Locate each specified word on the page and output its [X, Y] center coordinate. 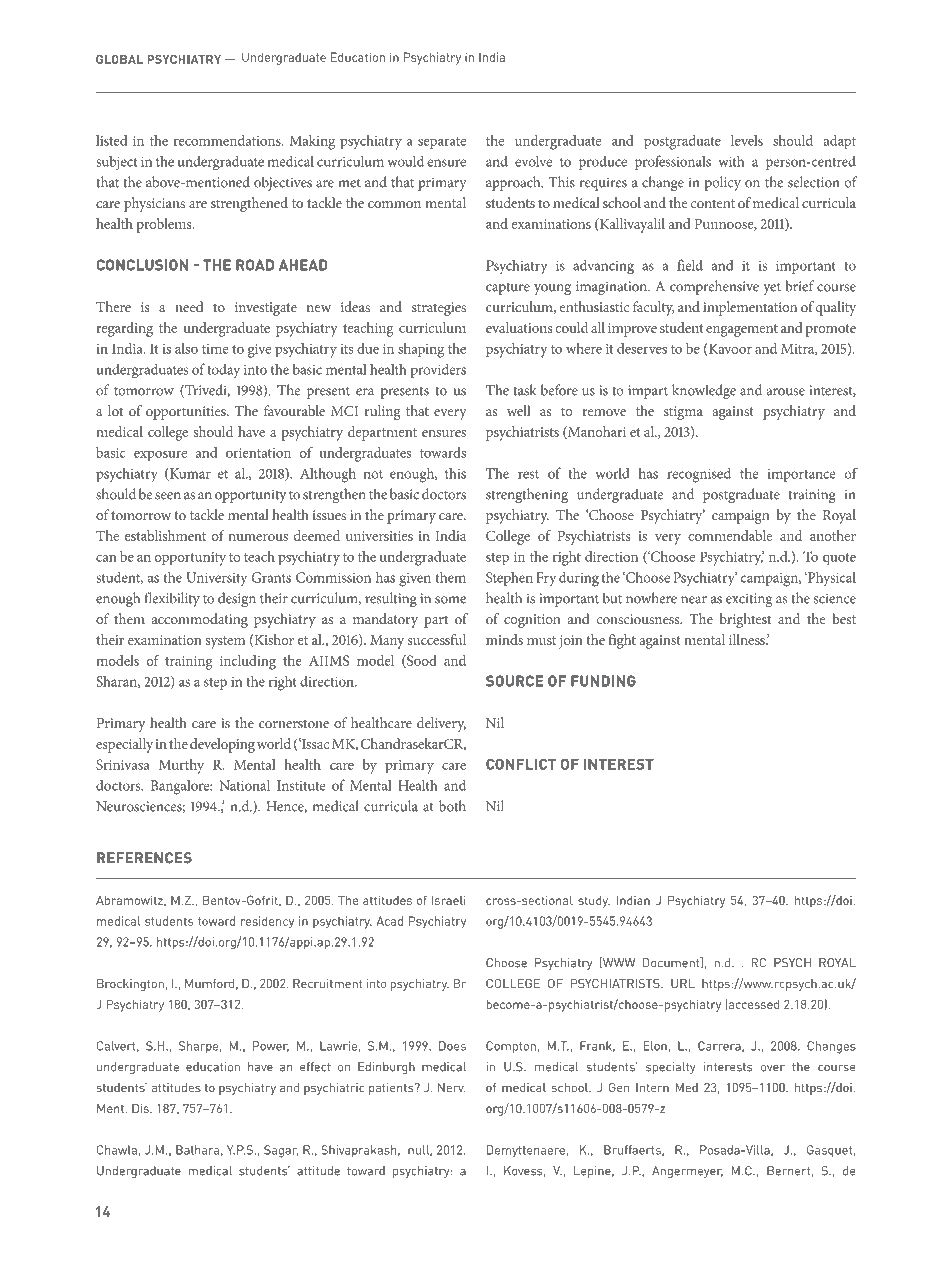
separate [442, 143]
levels [747, 140]
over [773, 1068]
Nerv [452, 1087]
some [450, 600]
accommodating [200, 620]
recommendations [228, 140]
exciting [749, 600]
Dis [141, 1108]
